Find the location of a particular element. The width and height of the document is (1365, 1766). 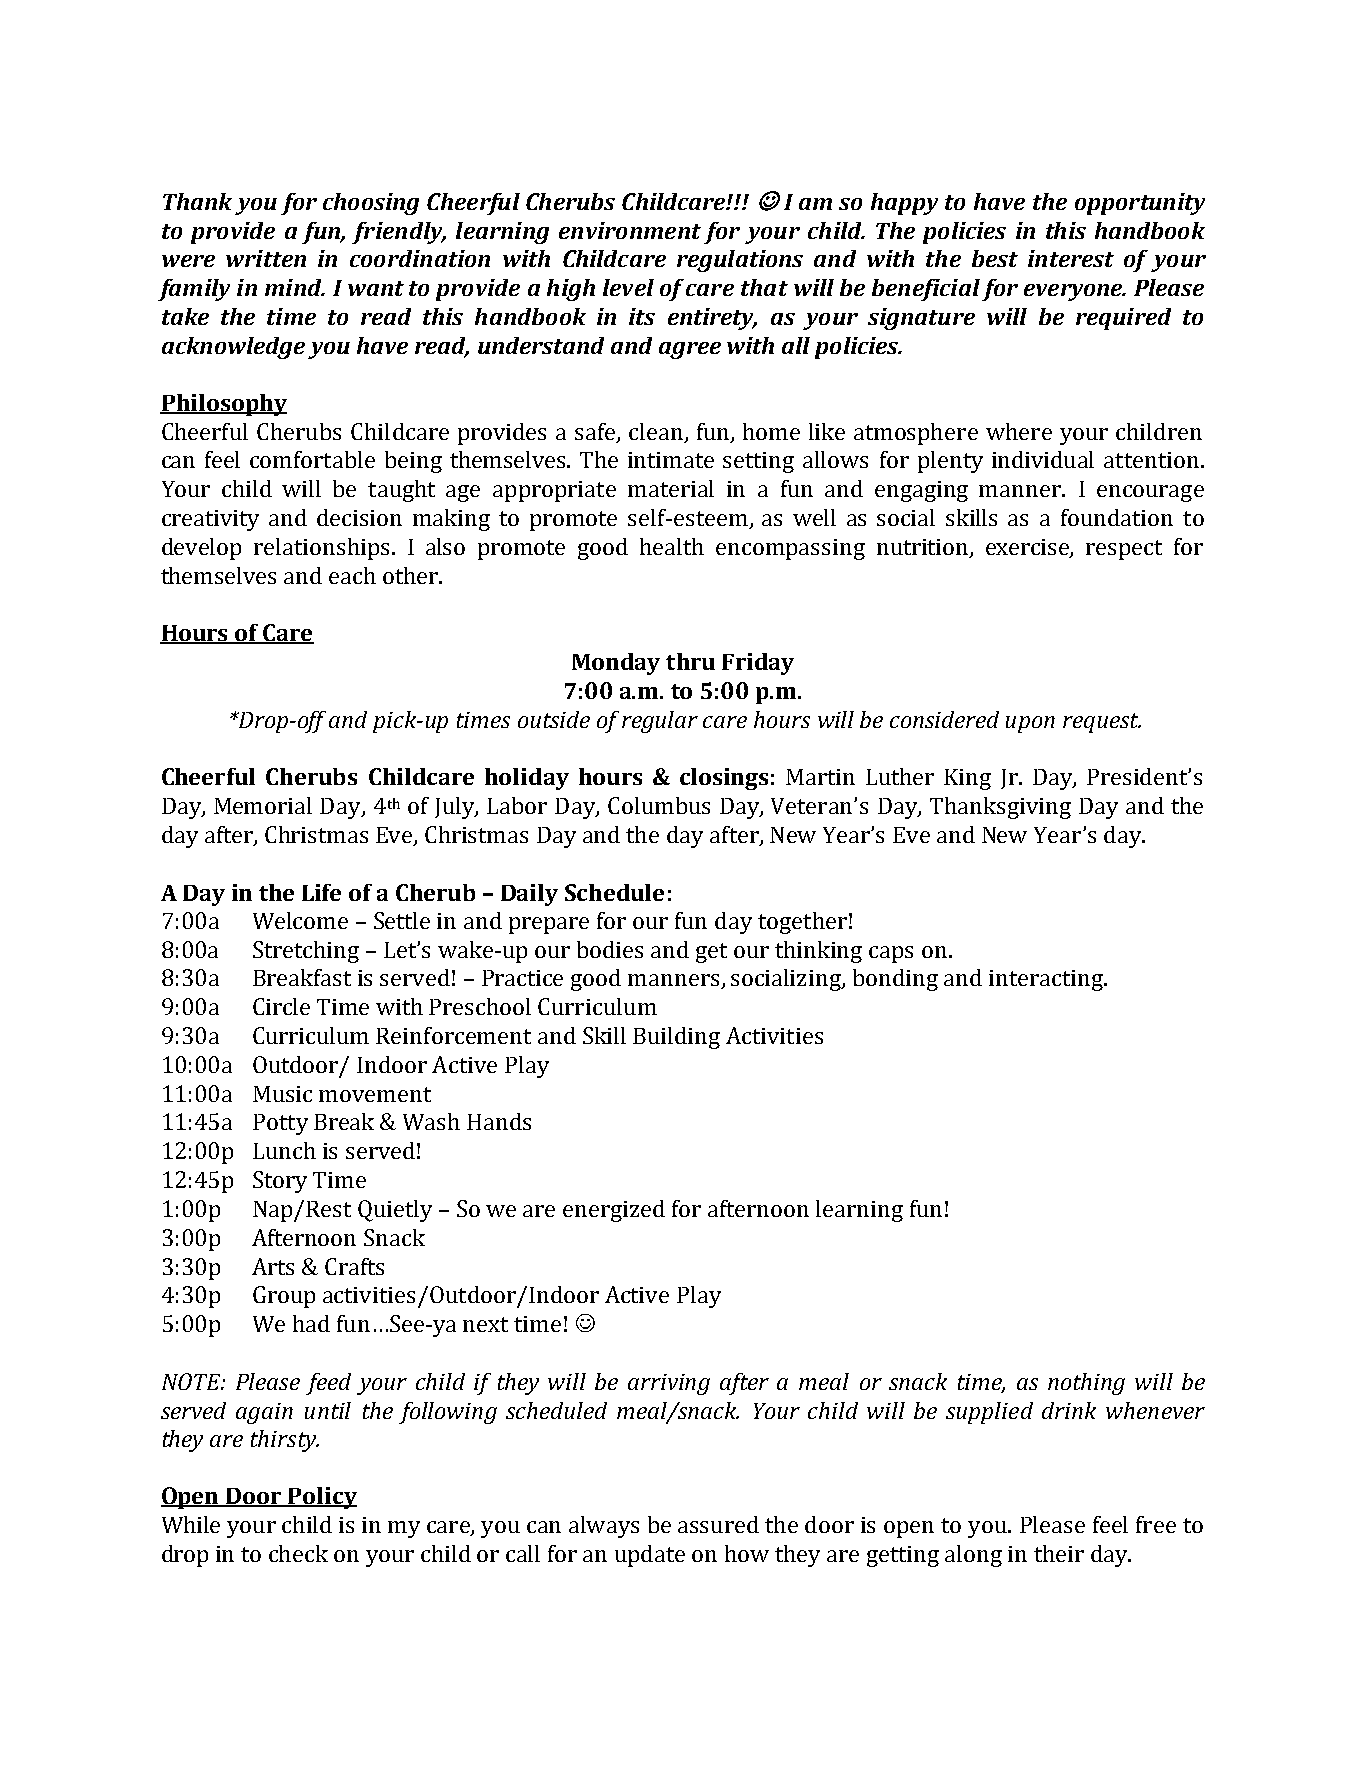

health is located at coordinates (672, 546).
